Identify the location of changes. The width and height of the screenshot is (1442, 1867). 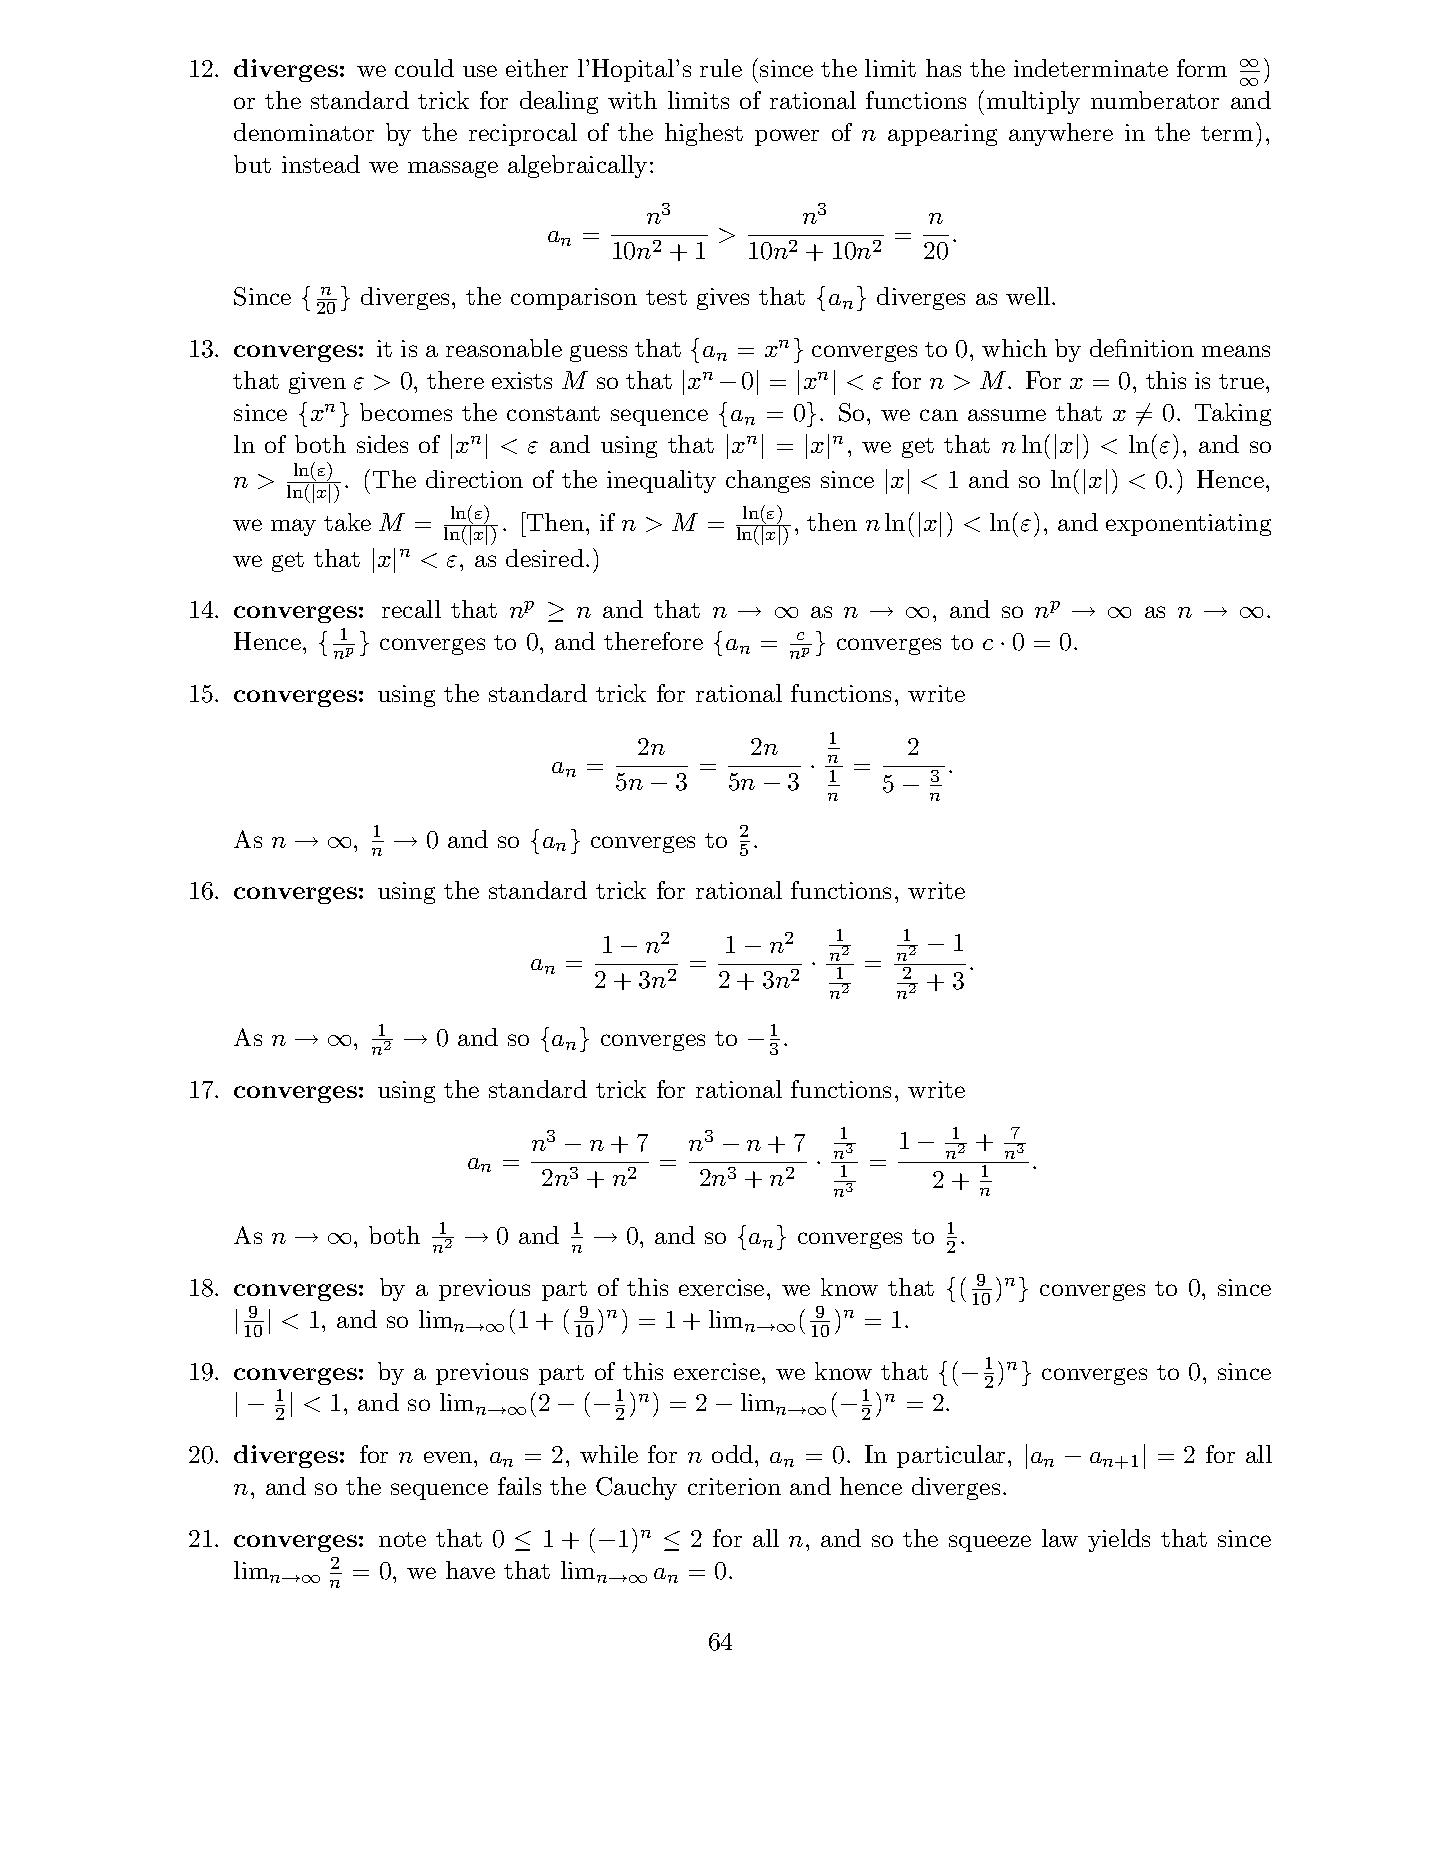
(768, 481).
